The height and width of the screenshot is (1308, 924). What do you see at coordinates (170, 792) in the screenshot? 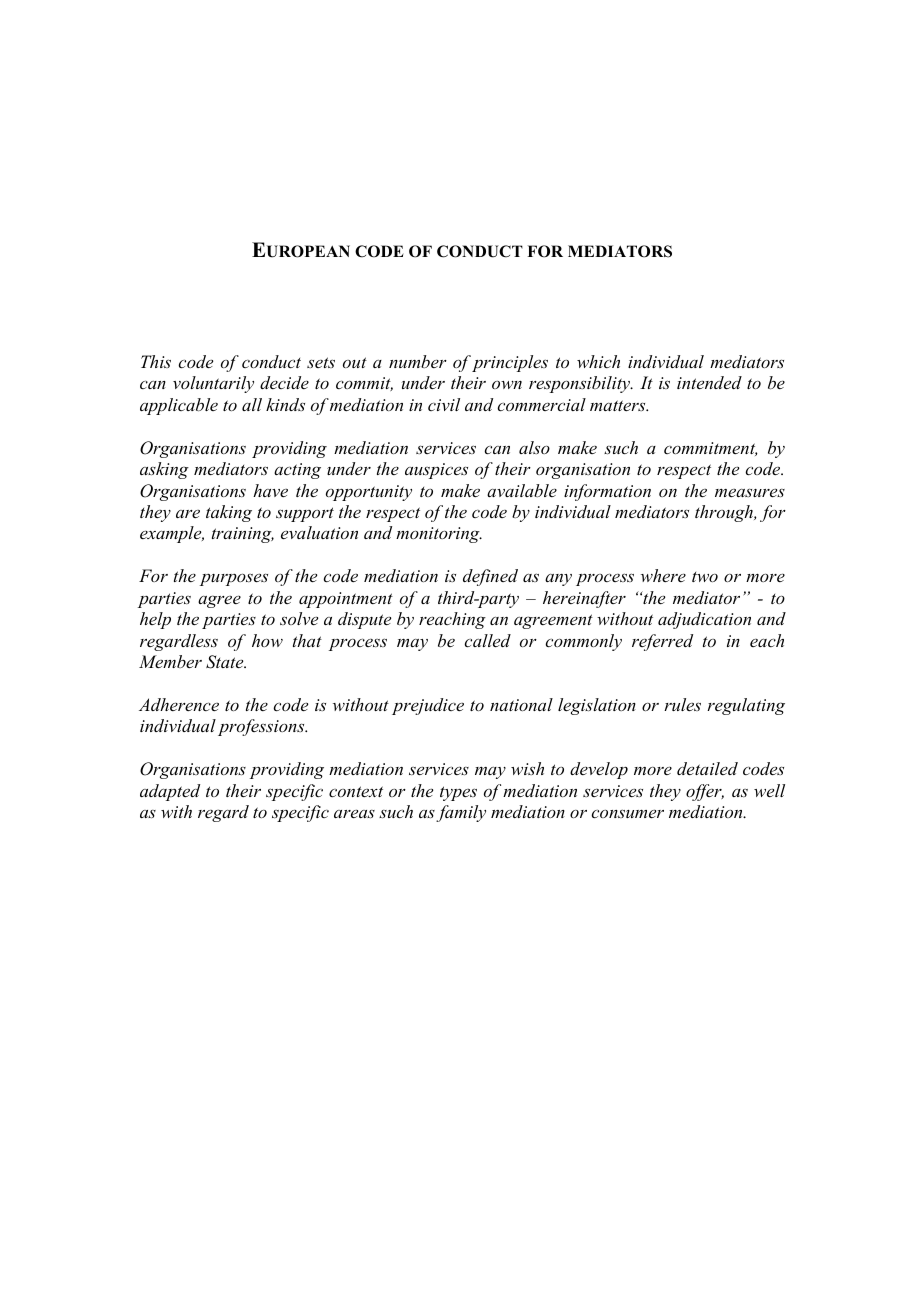
I see `adapted` at bounding box center [170, 792].
